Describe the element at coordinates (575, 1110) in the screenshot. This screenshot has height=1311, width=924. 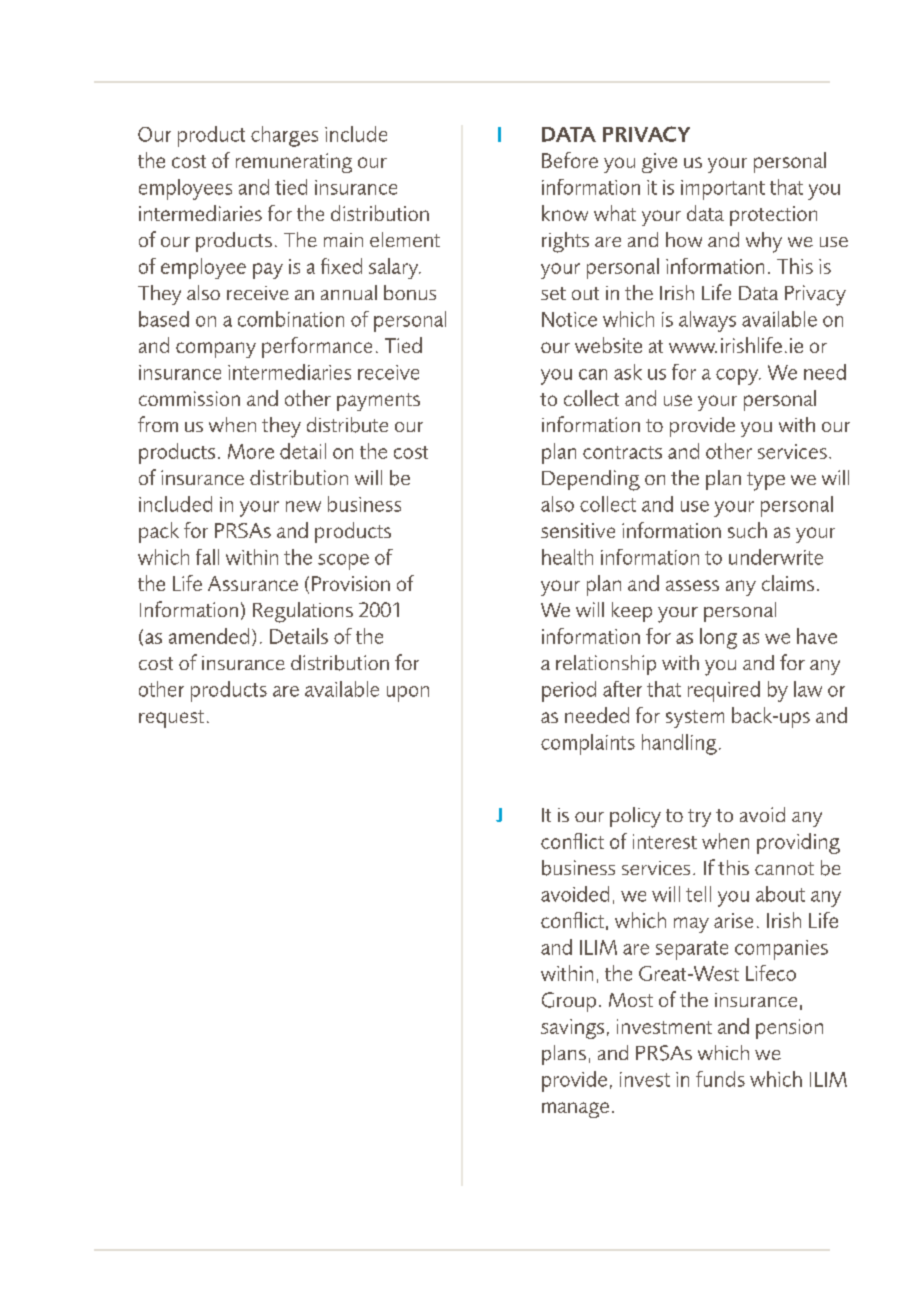
I see `manage` at that location.
